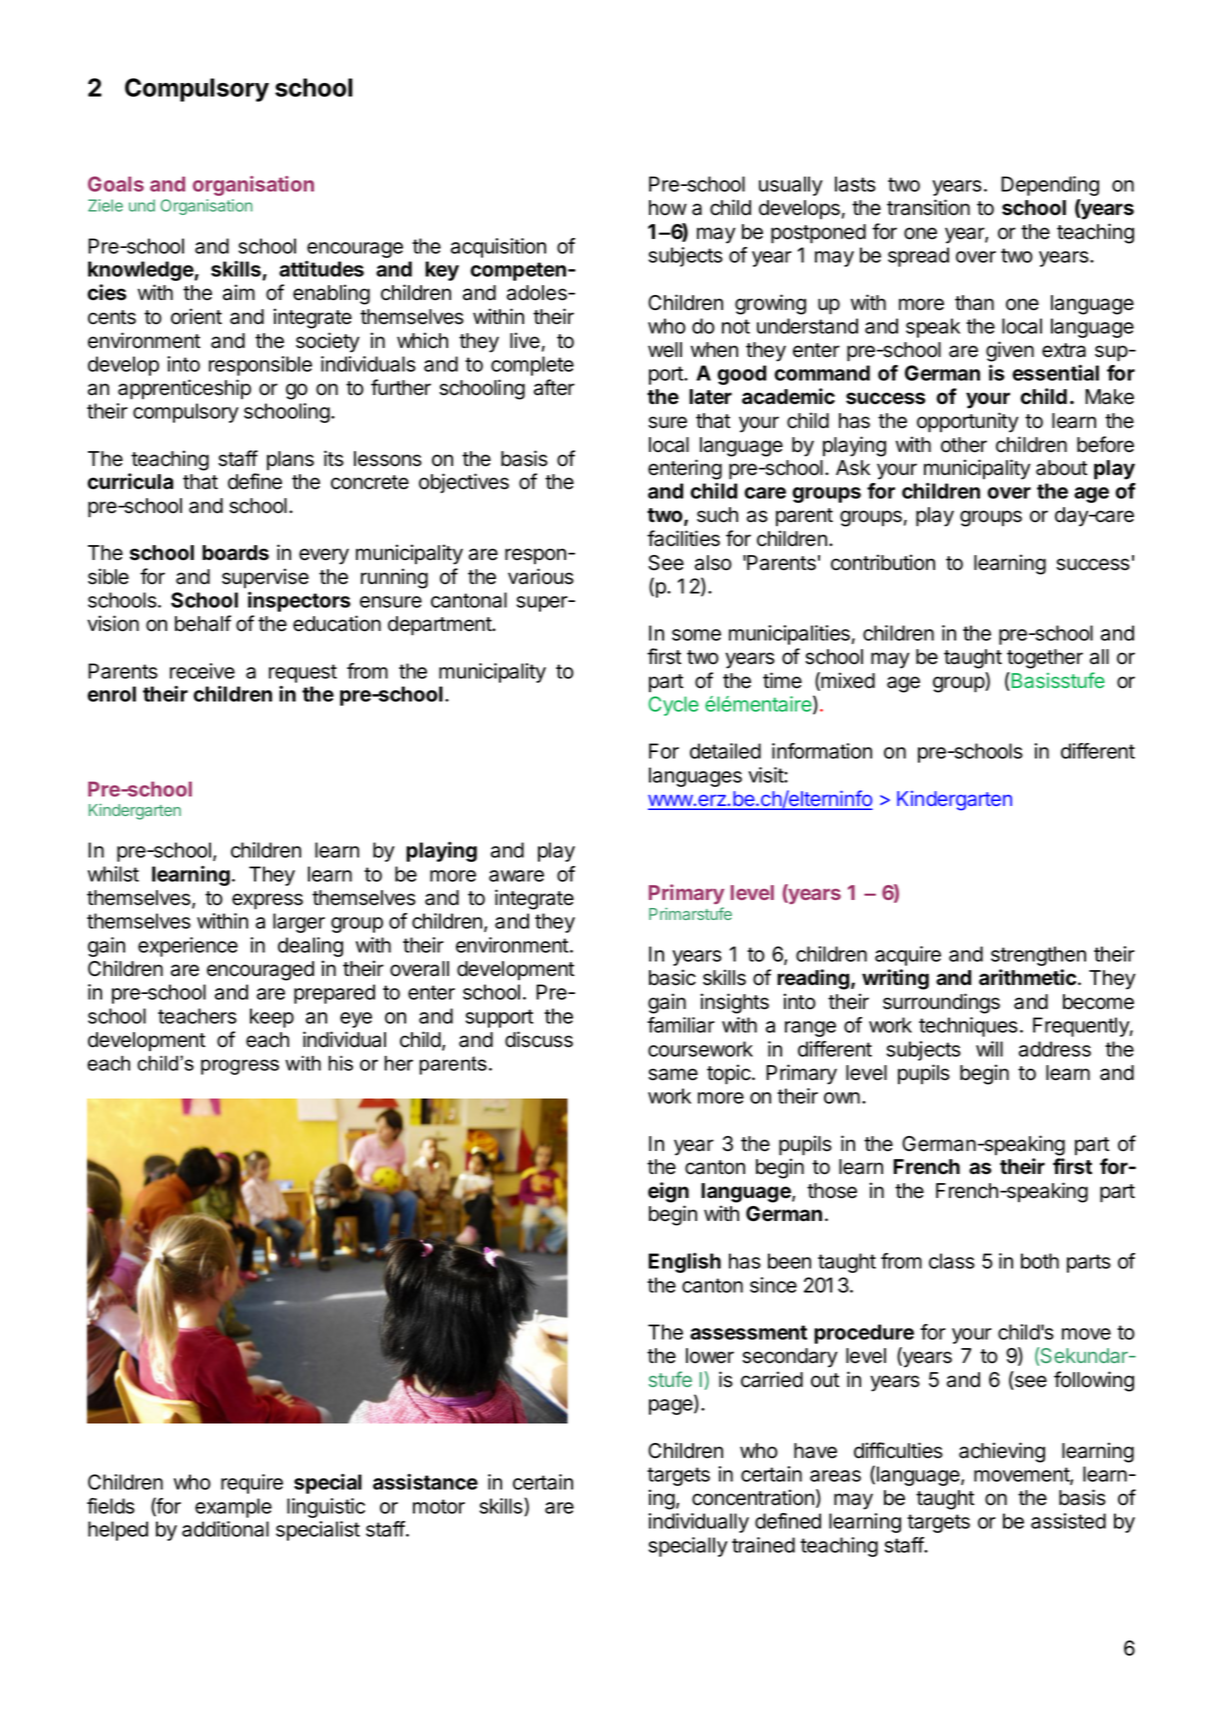 Image resolution: width=1222 pixels, height=1729 pixels. I want to click on page, so click(672, 1407).
